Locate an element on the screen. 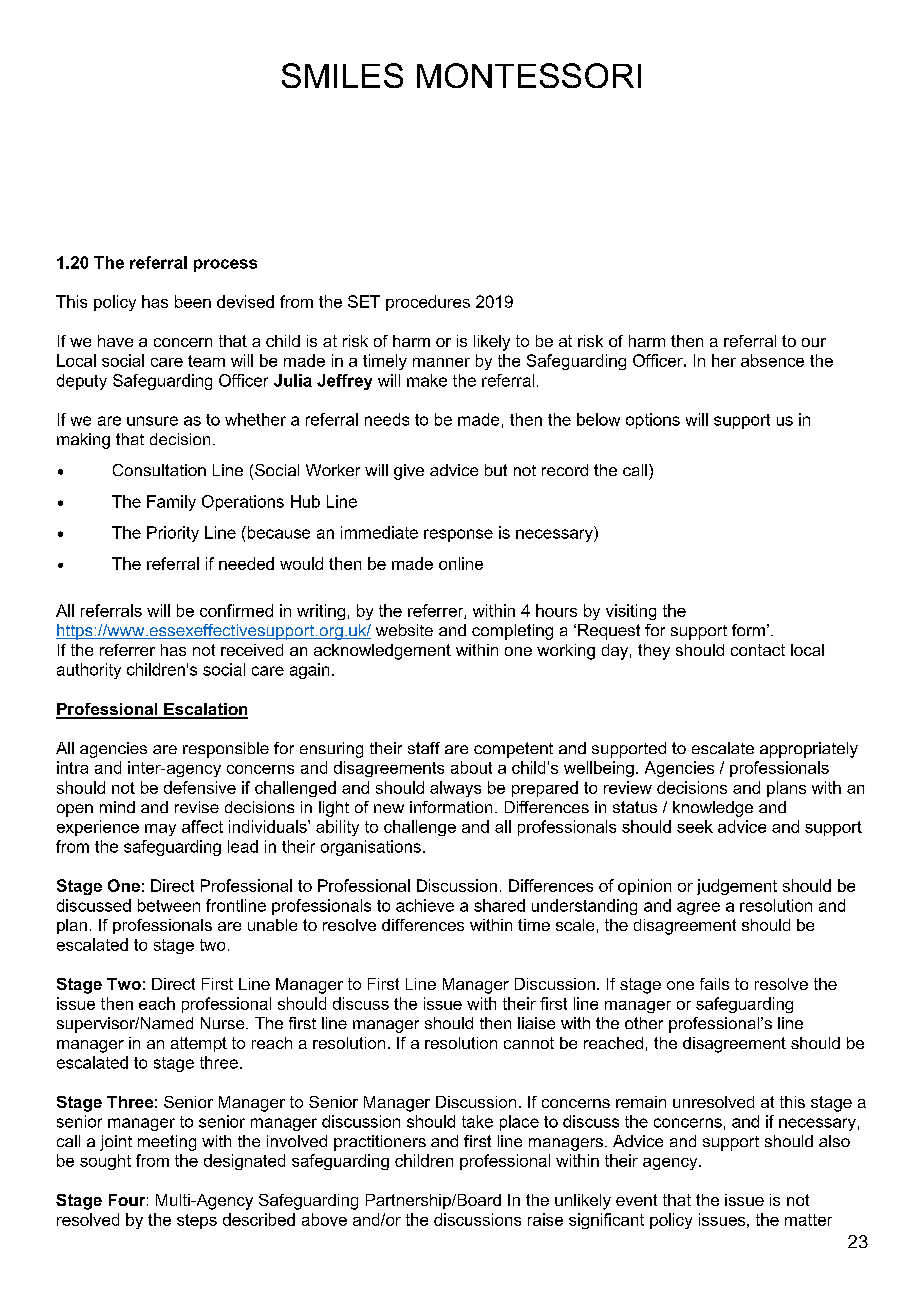 The height and width of the screenshot is (1308, 924). MONTESSORI is located at coordinates (529, 75).
